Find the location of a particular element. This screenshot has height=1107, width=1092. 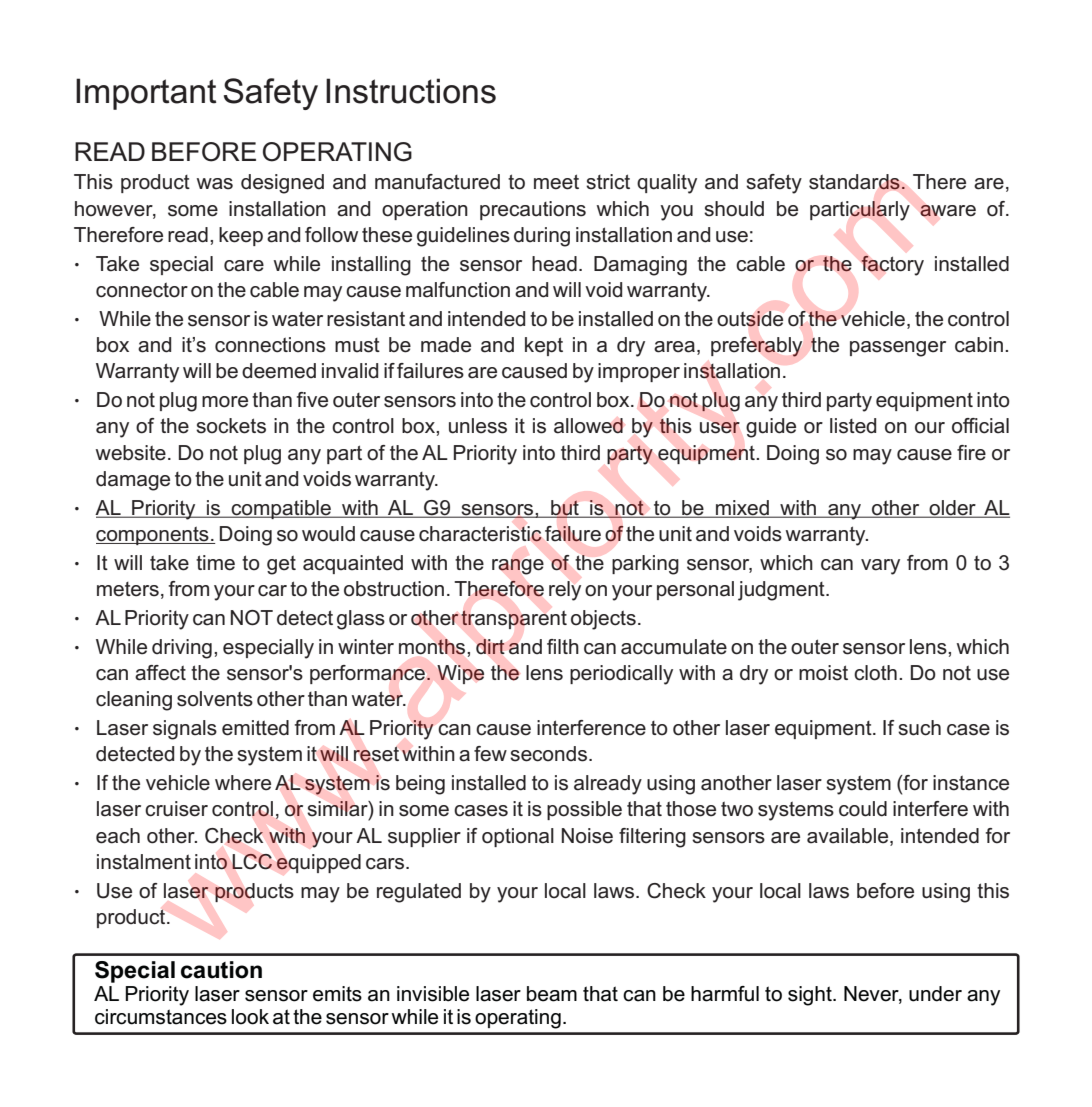

connections is located at coordinates (270, 345).
